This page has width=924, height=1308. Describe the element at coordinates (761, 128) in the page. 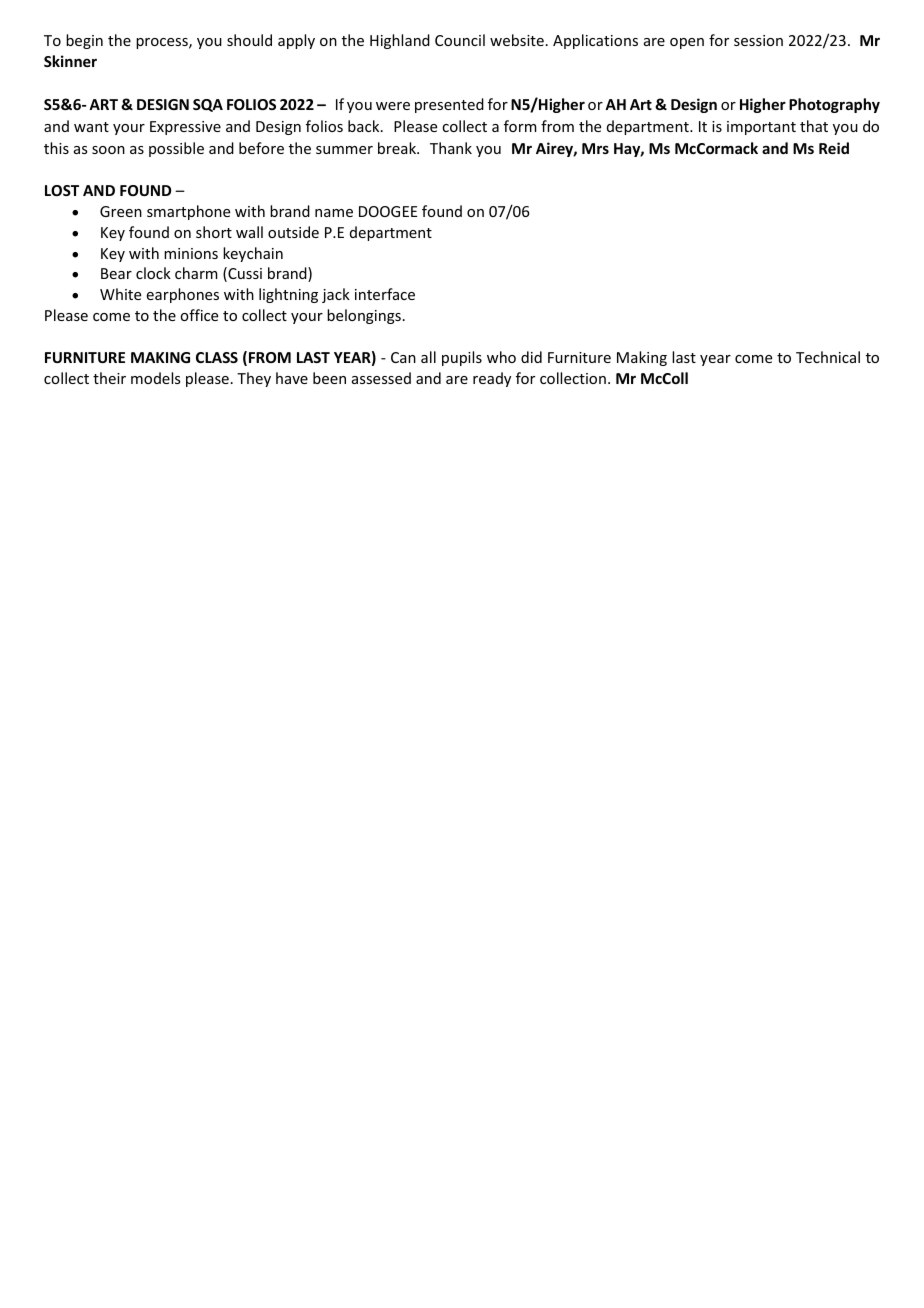

I see `important` at that location.
